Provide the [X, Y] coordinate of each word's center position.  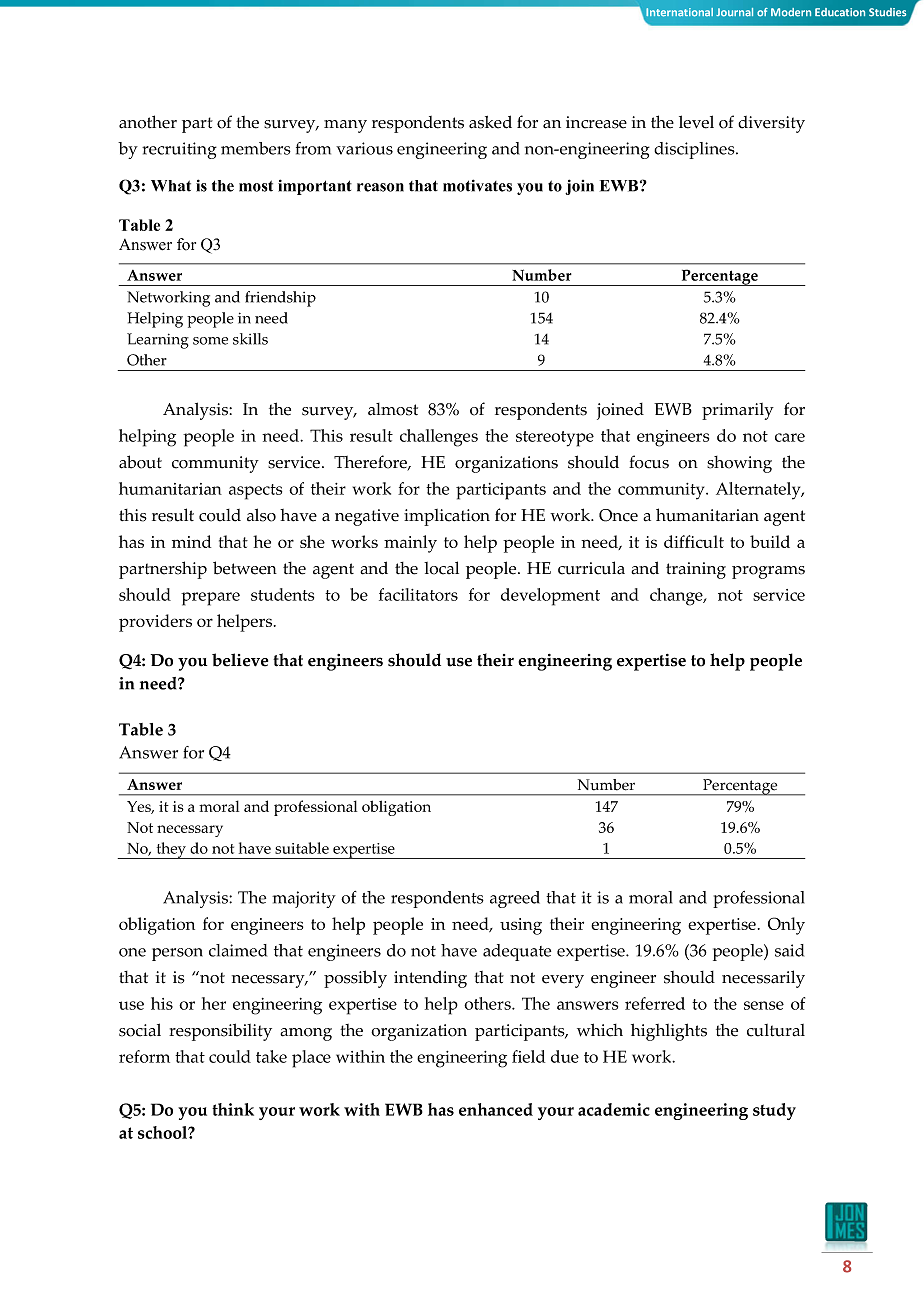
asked [490, 122]
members [256, 148]
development [550, 597]
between [245, 568]
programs [768, 572]
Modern [791, 12]
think [233, 1109]
